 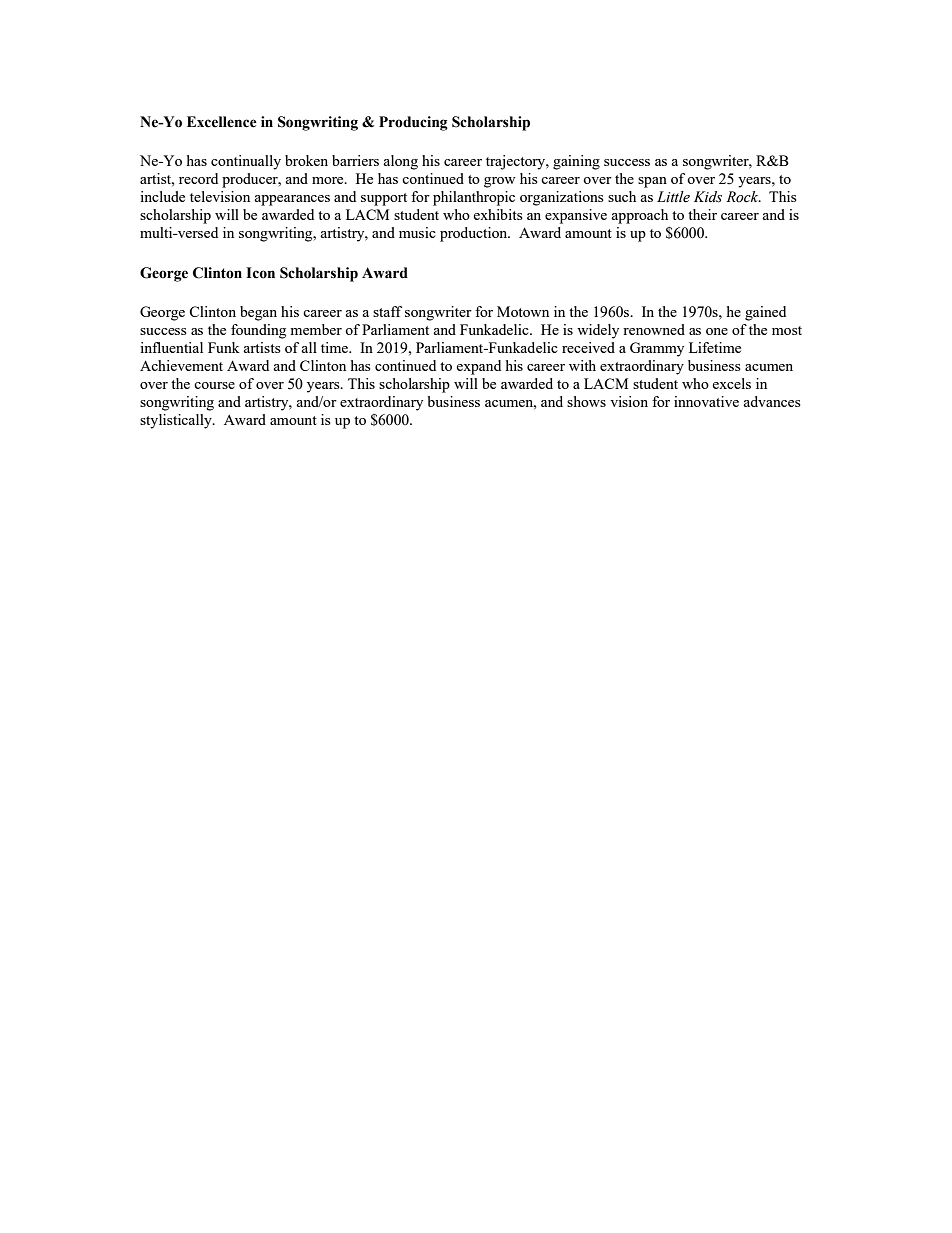 I want to click on shows, so click(x=586, y=401).
